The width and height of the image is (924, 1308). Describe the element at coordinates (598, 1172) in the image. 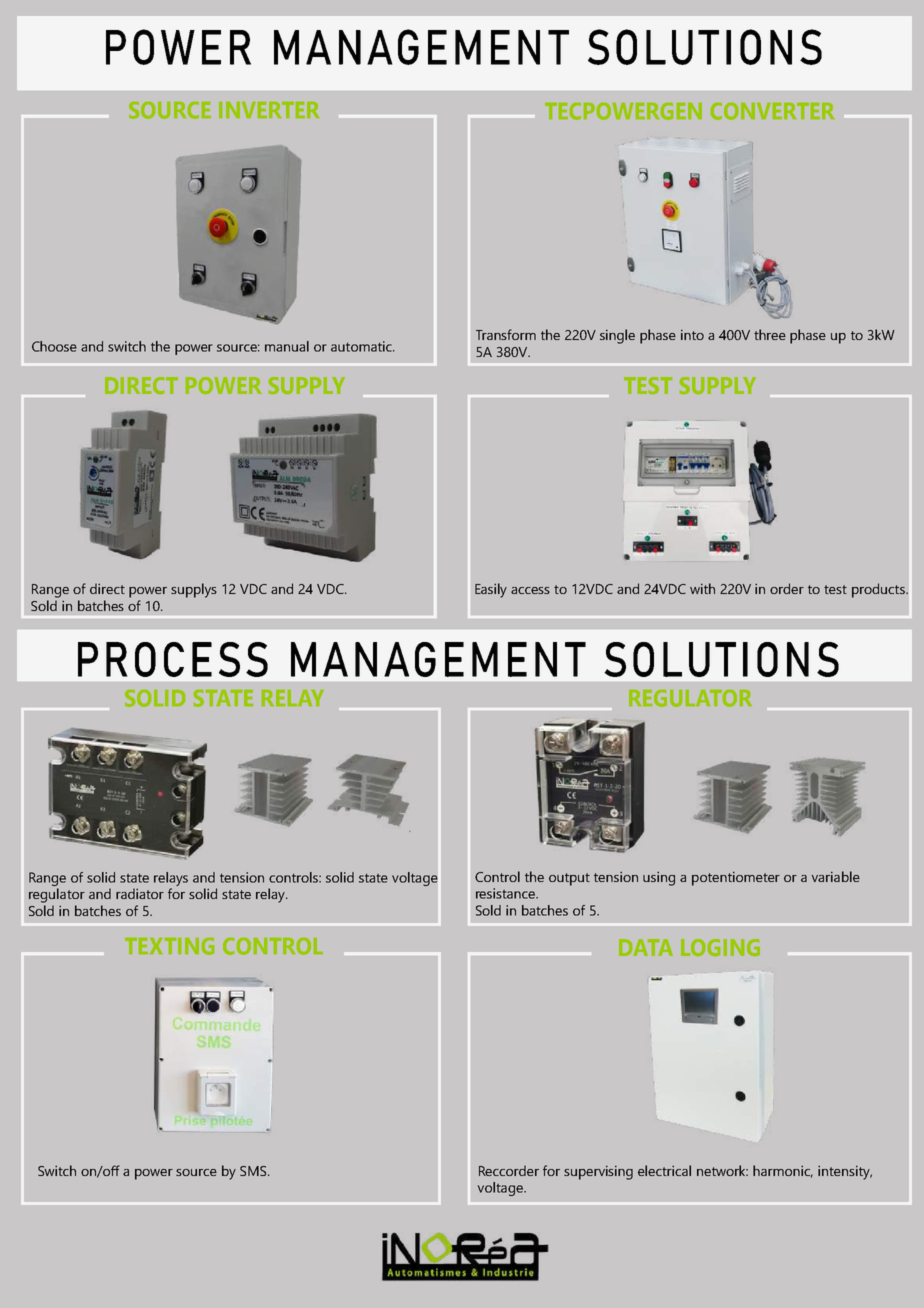

I see `supervising` at that location.
